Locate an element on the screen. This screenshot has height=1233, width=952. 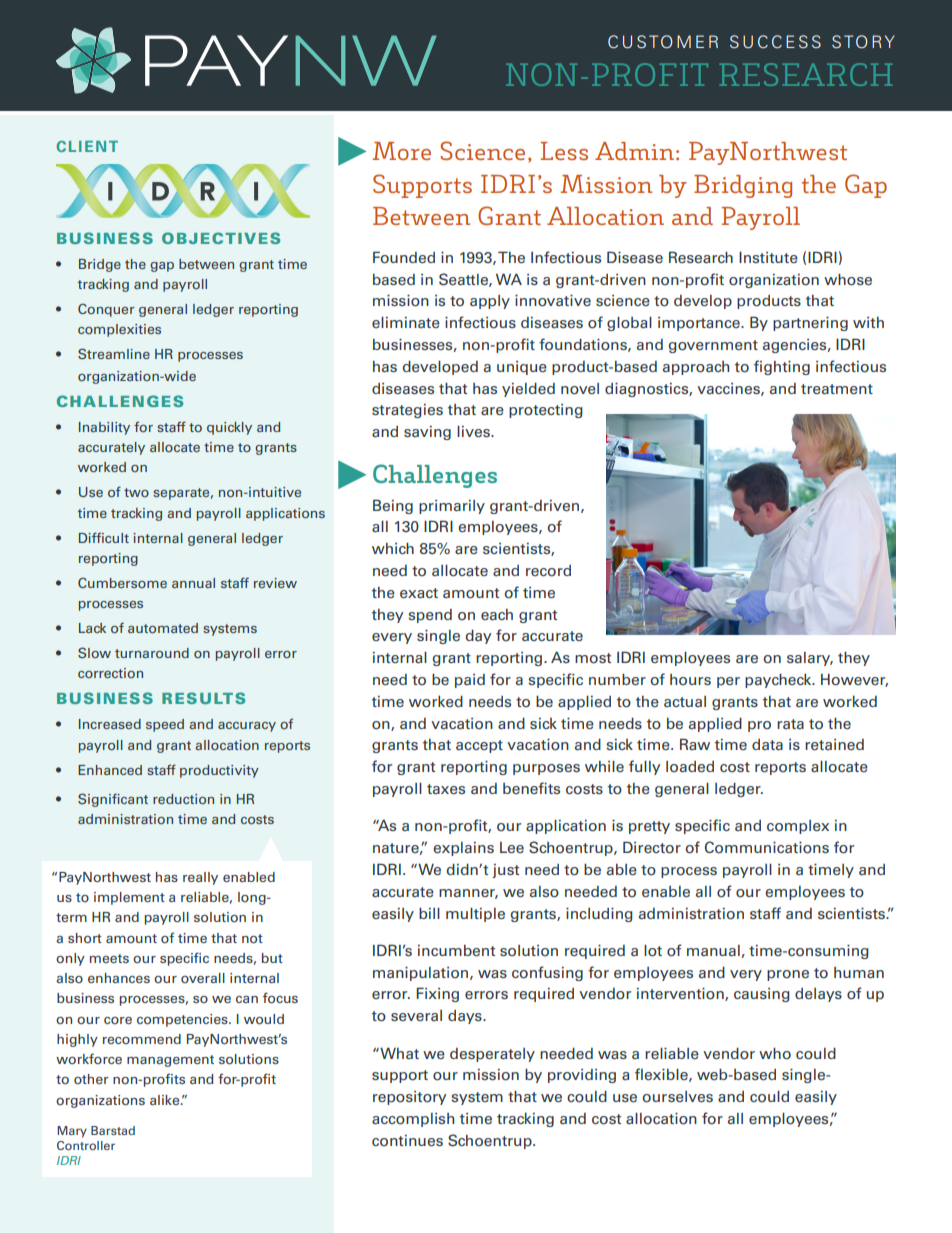
Communications is located at coordinates (767, 847).
